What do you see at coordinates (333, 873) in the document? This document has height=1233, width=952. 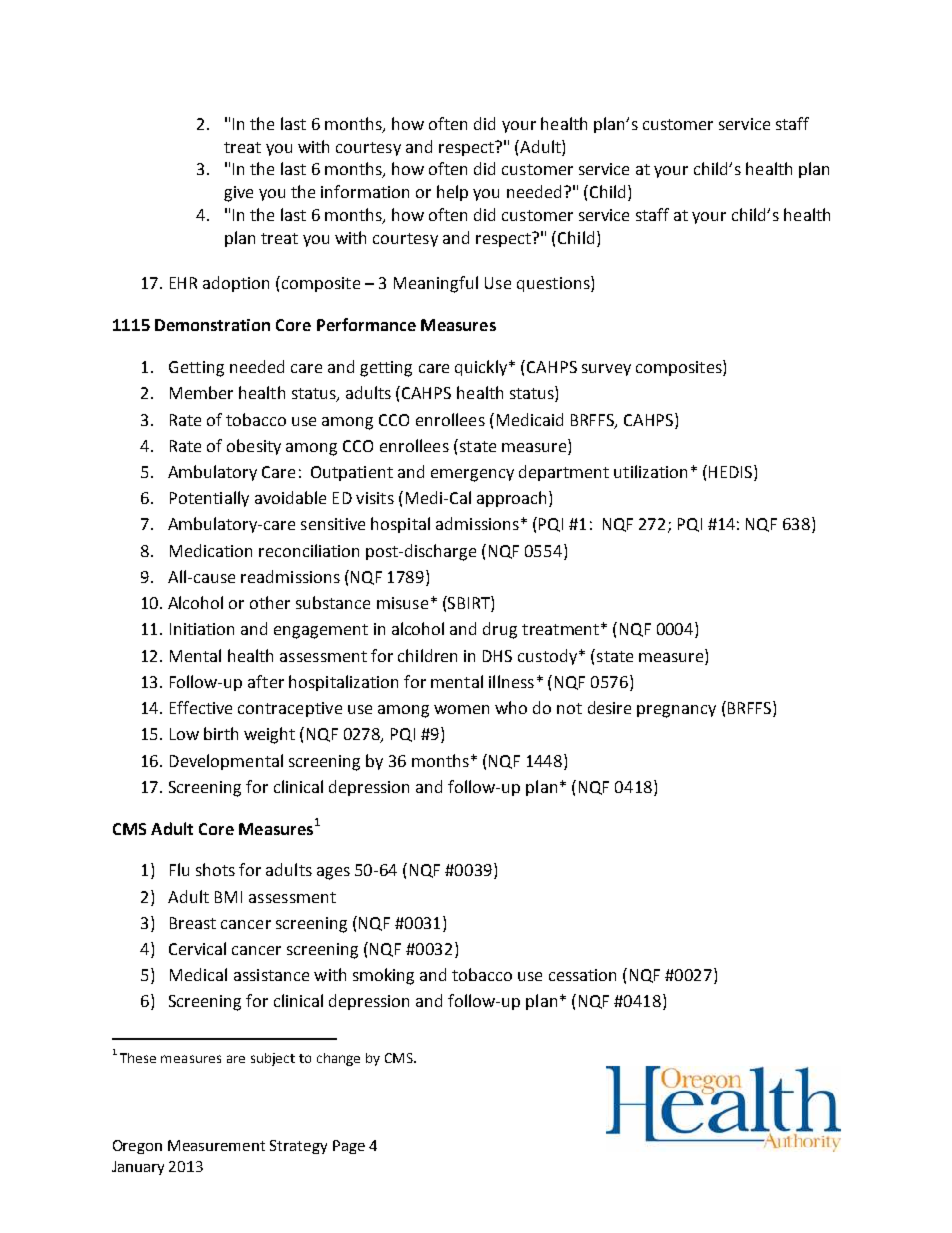 I see `ages` at bounding box center [333, 873].
